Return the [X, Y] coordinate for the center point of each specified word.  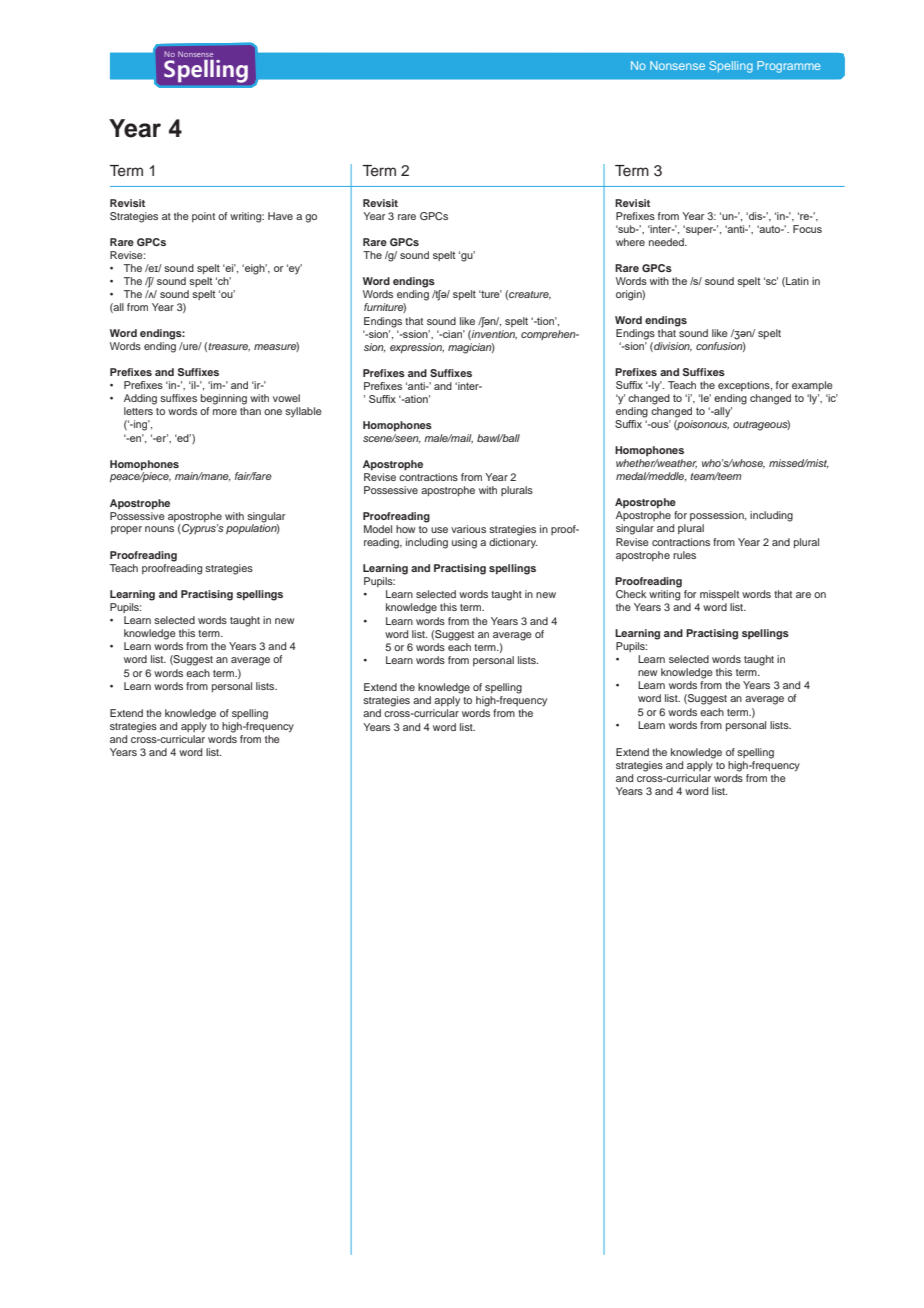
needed [667, 242]
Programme [788, 67]
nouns [159, 529]
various [468, 529]
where [630, 242]
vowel [286, 398]
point [203, 217]
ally [722, 412]
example [812, 386]
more [225, 412]
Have [280, 216]
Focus [807, 229]
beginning [224, 399]
